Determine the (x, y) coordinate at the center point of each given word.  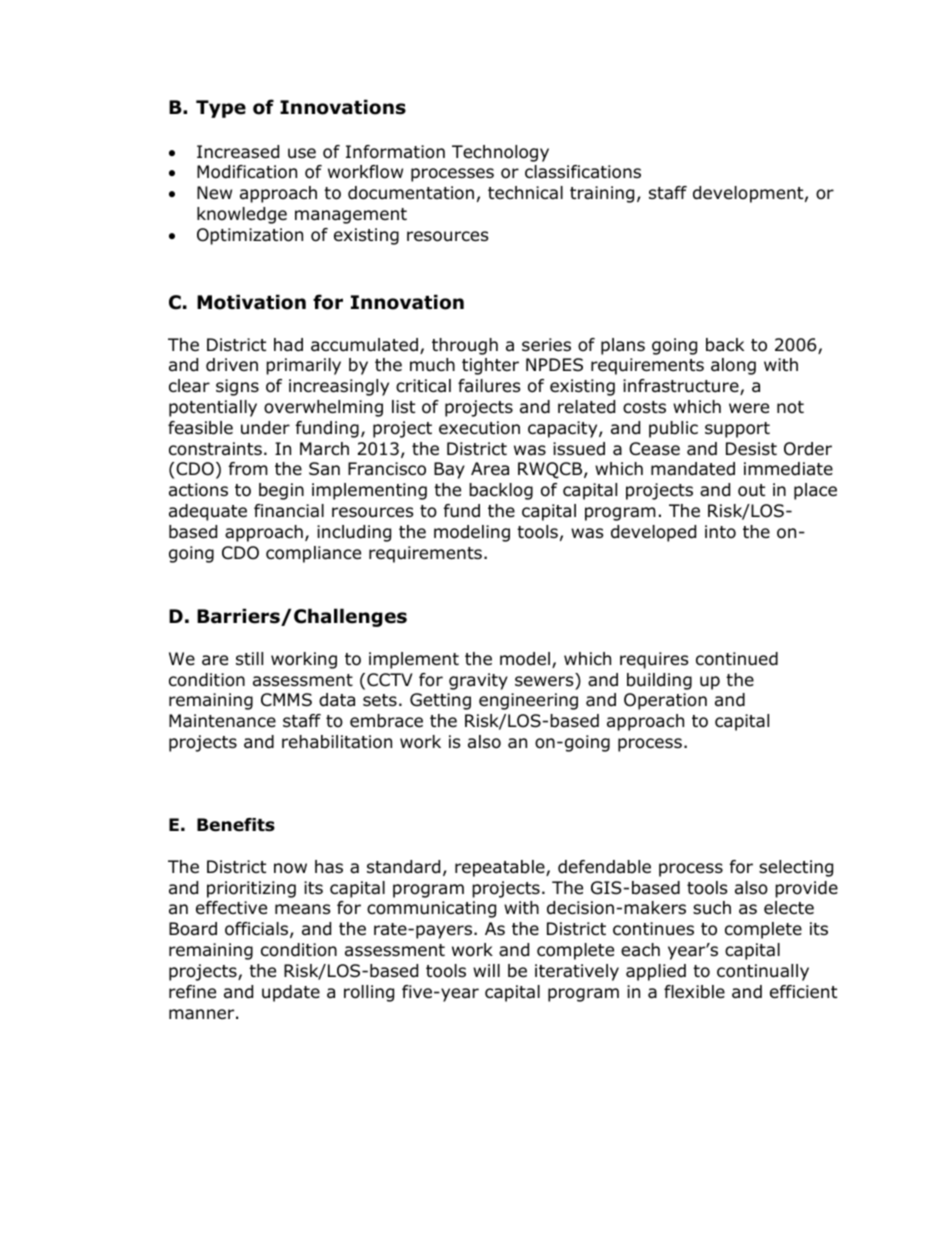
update (291, 993)
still (249, 658)
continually (763, 972)
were (749, 408)
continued (737, 659)
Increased (238, 152)
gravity (478, 681)
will (486, 970)
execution (479, 428)
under (265, 428)
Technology (500, 153)
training (602, 194)
